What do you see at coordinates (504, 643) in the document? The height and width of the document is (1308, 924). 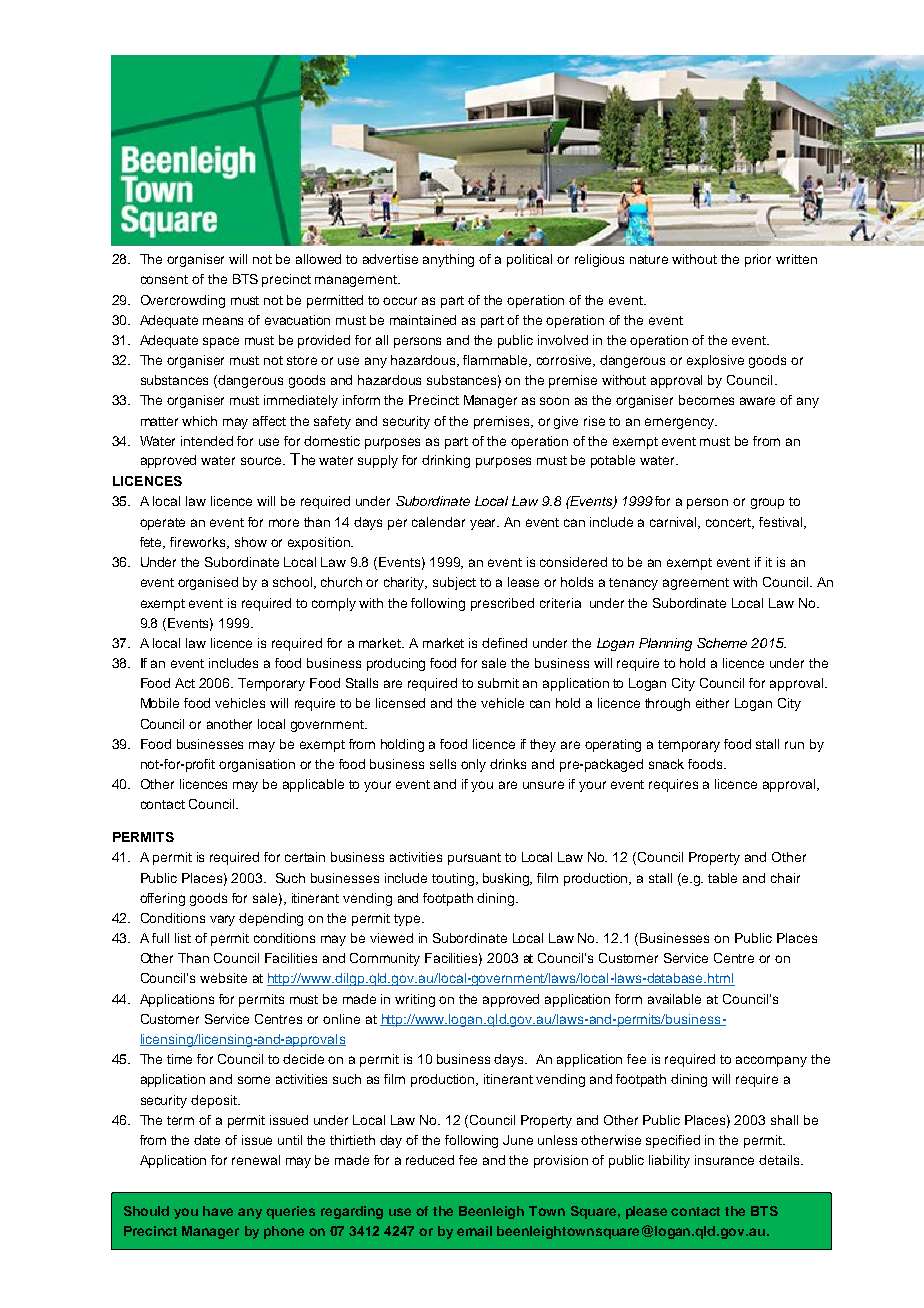 I see `defined` at bounding box center [504, 643].
